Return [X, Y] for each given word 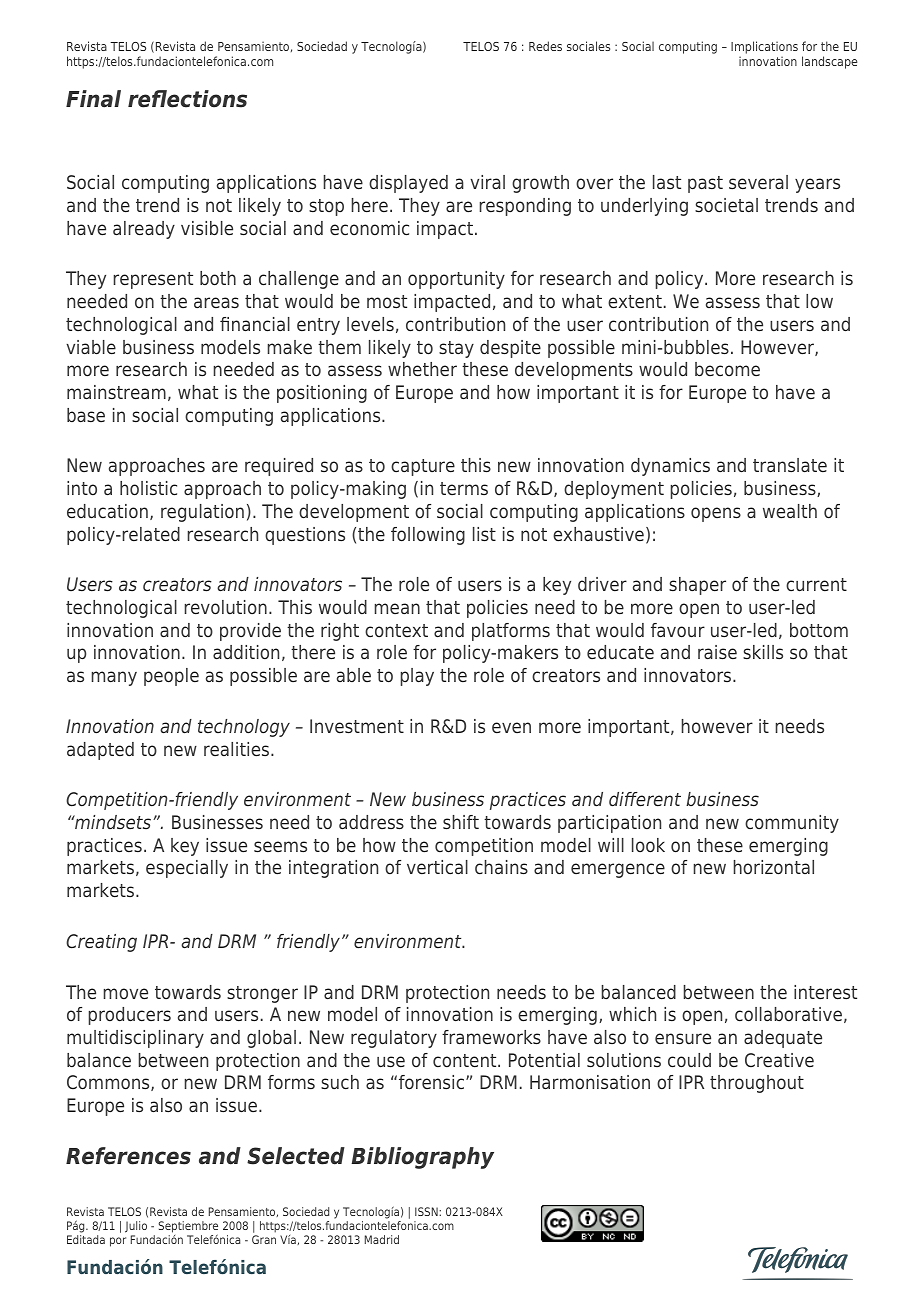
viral [487, 182]
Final [93, 99]
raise [717, 652]
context [396, 630]
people [171, 677]
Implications [764, 47]
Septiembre [188, 1228]
